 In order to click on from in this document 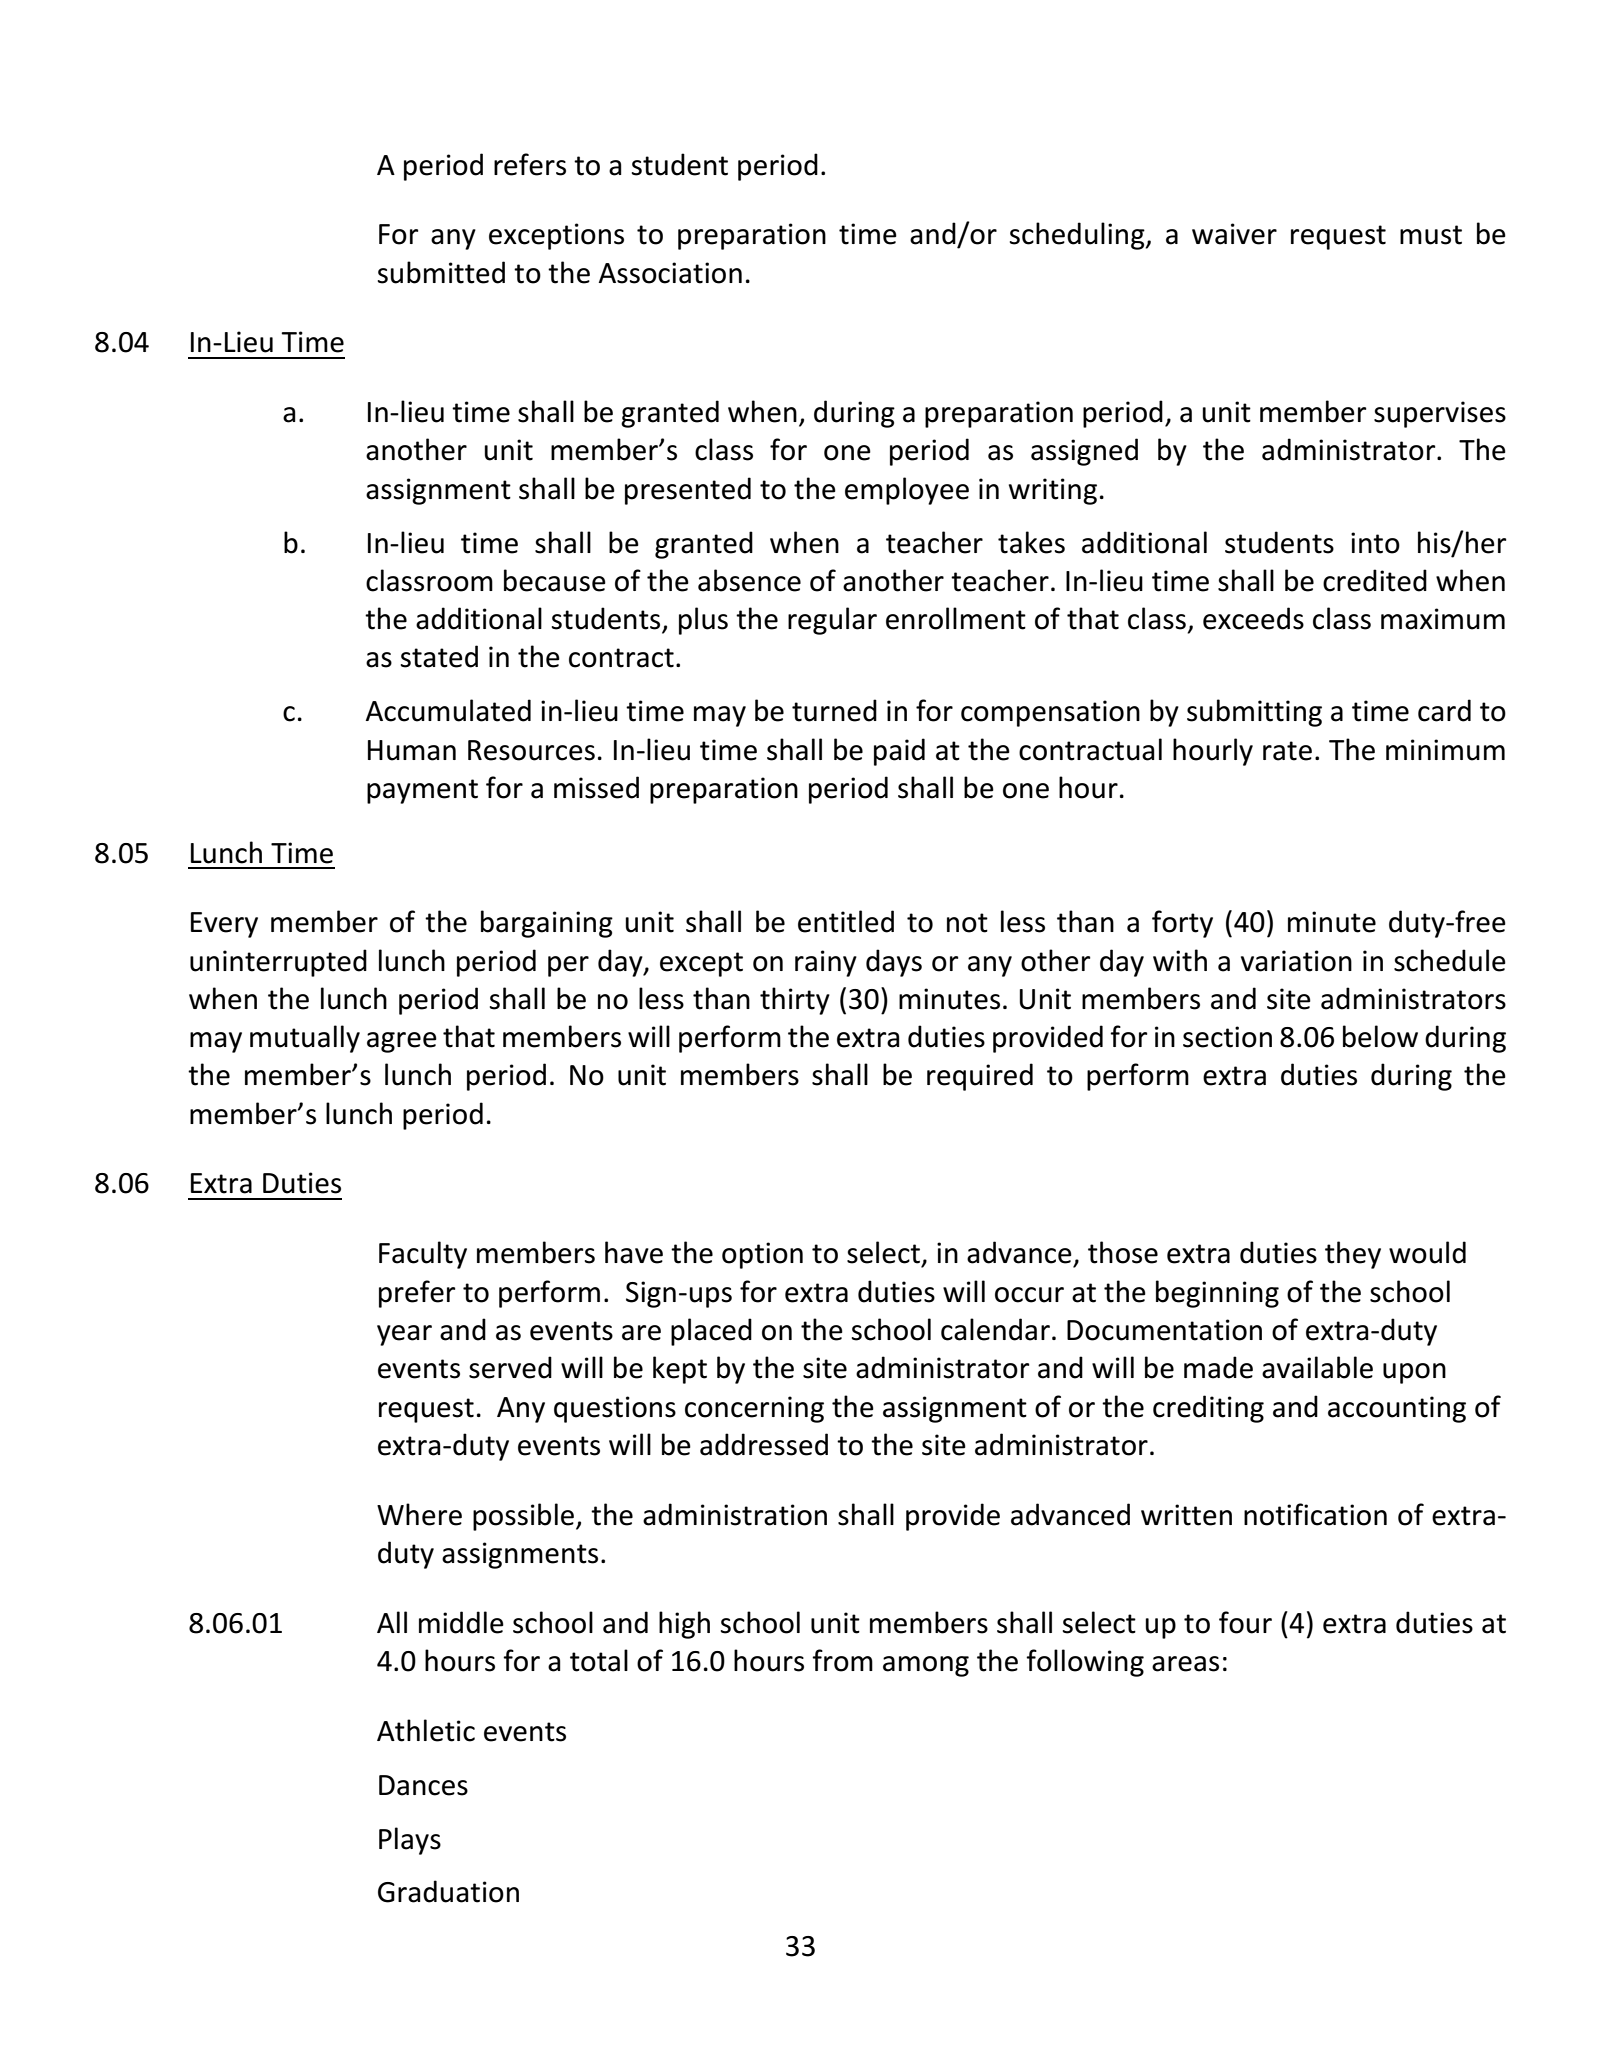, I will do `click(842, 1660)`.
